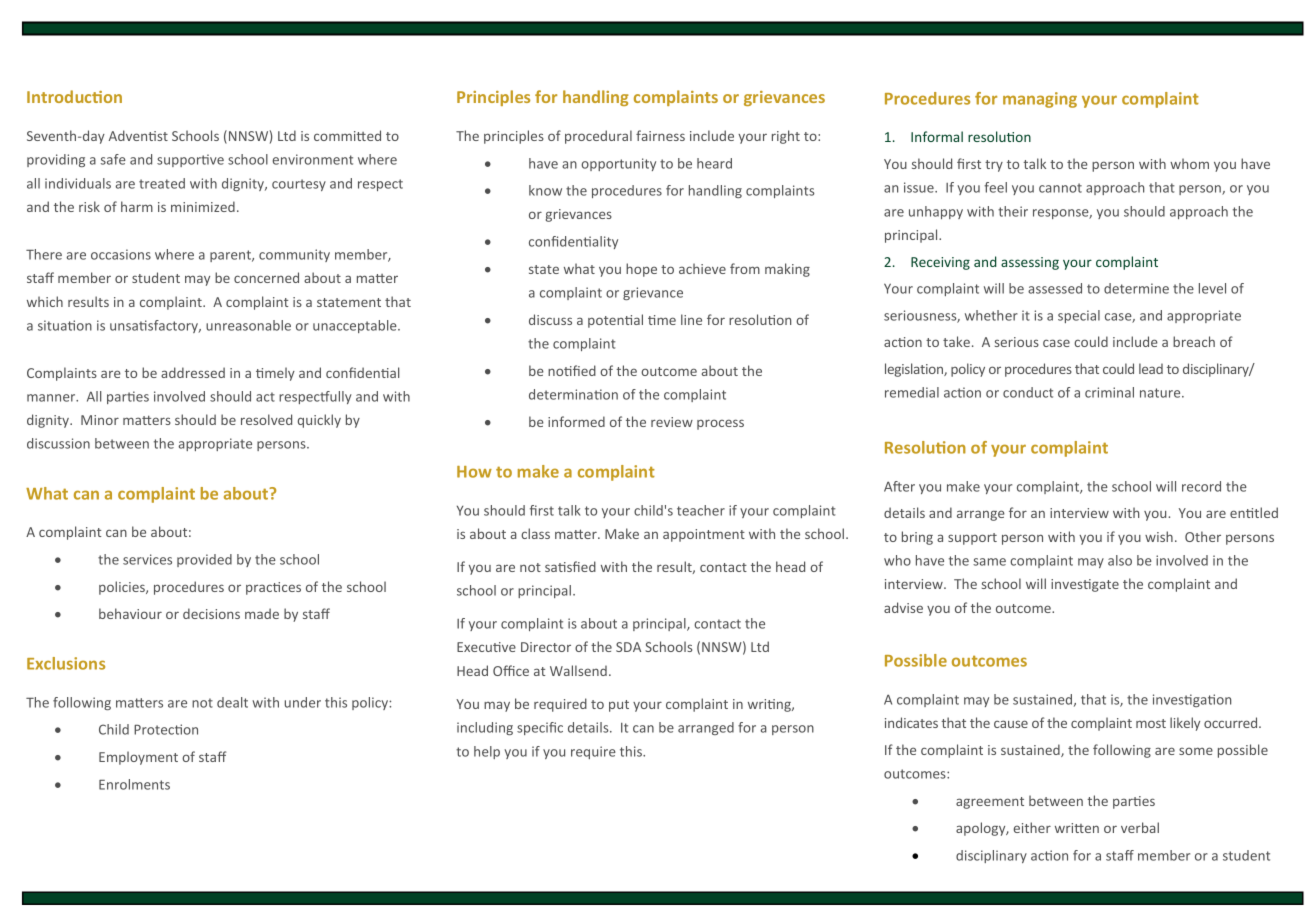 This screenshot has height=924, width=1308. I want to click on concerned, so click(266, 277).
